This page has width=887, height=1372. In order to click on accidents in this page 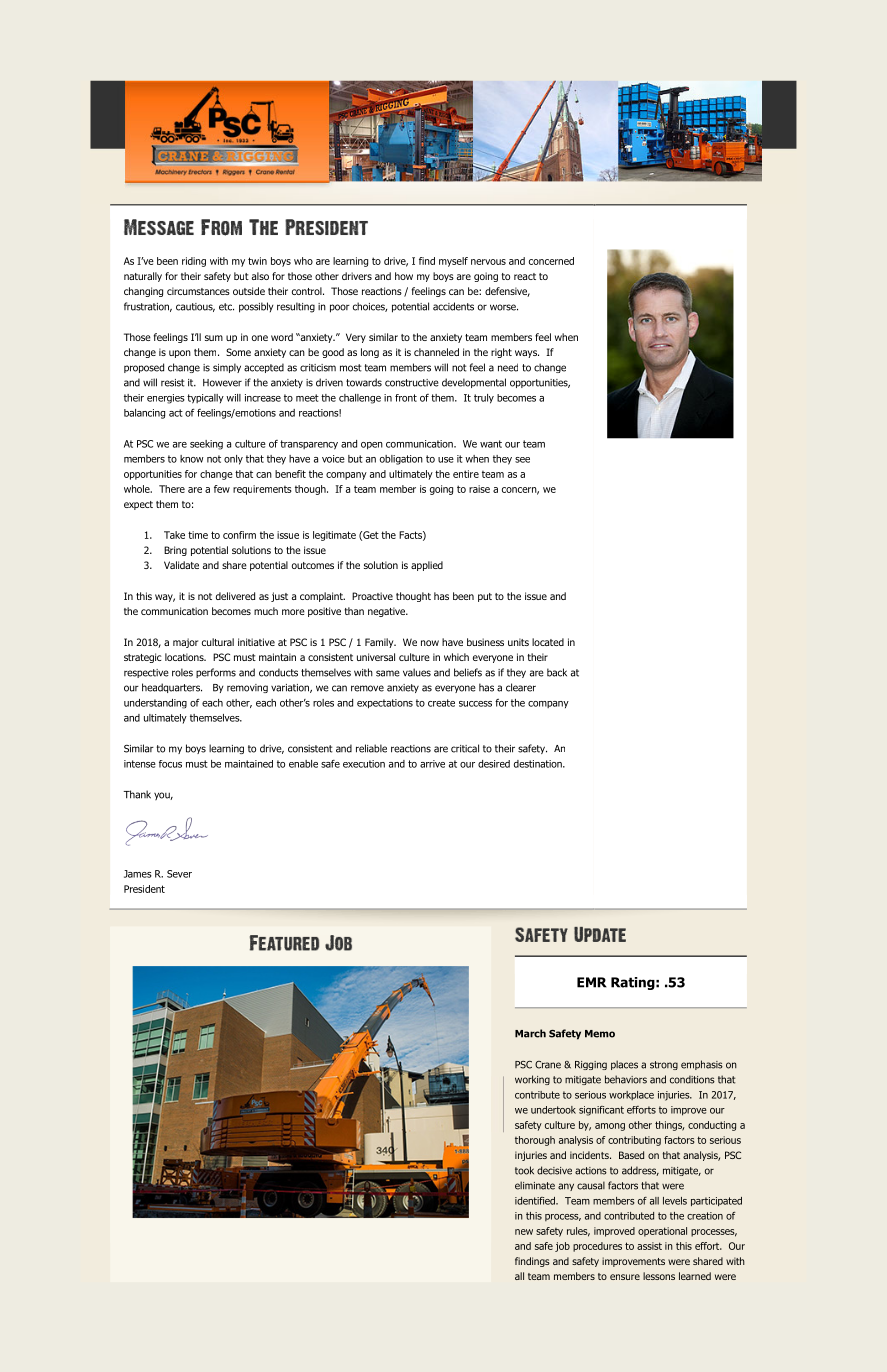, I will do `click(453, 306)`.
